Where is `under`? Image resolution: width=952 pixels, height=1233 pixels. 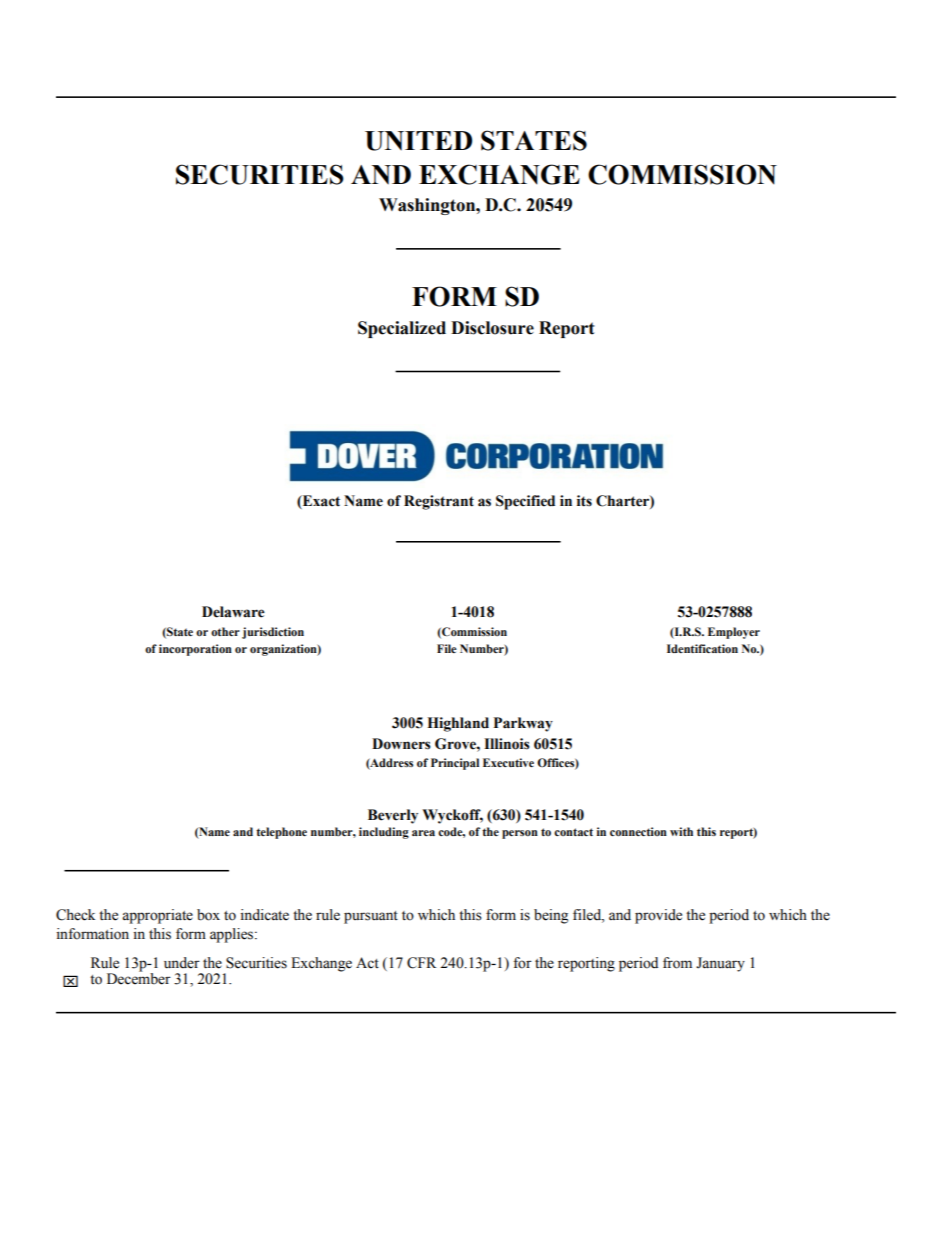 under is located at coordinates (182, 963).
